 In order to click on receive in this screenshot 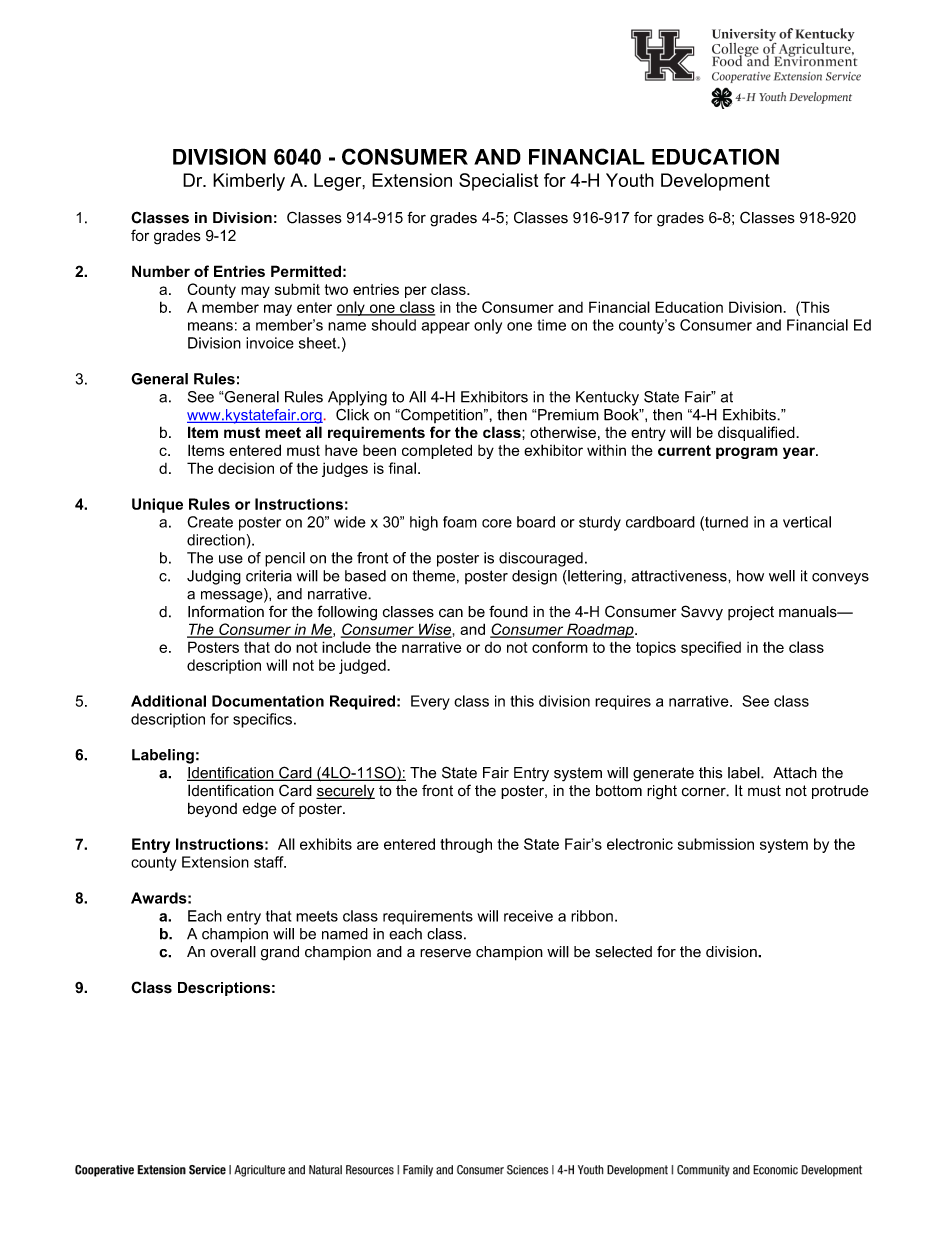, I will do `click(528, 916)`.
